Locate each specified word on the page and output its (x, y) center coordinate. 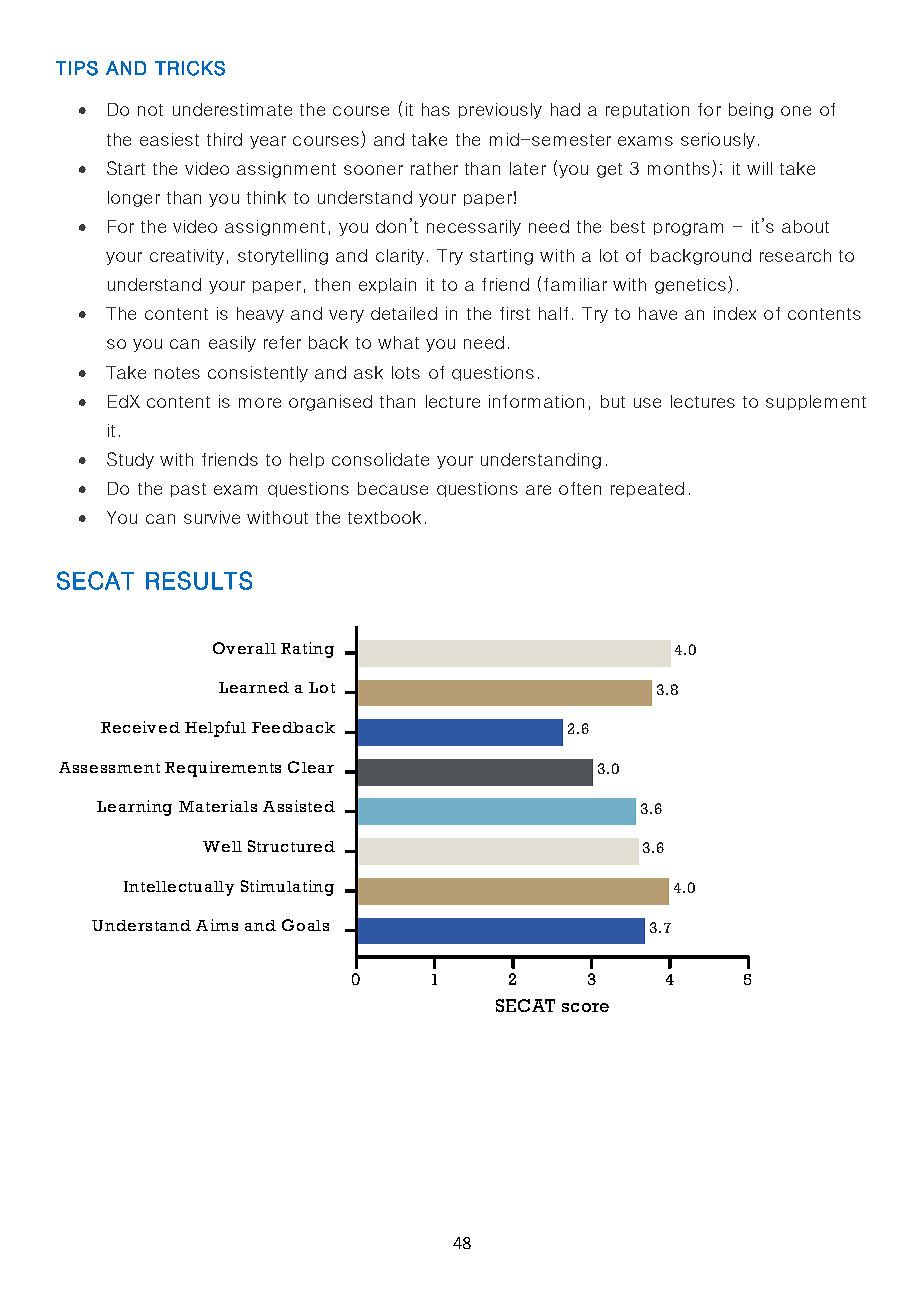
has (436, 109)
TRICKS (190, 68)
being (751, 111)
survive (212, 517)
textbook (384, 517)
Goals (305, 925)
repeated (647, 489)
